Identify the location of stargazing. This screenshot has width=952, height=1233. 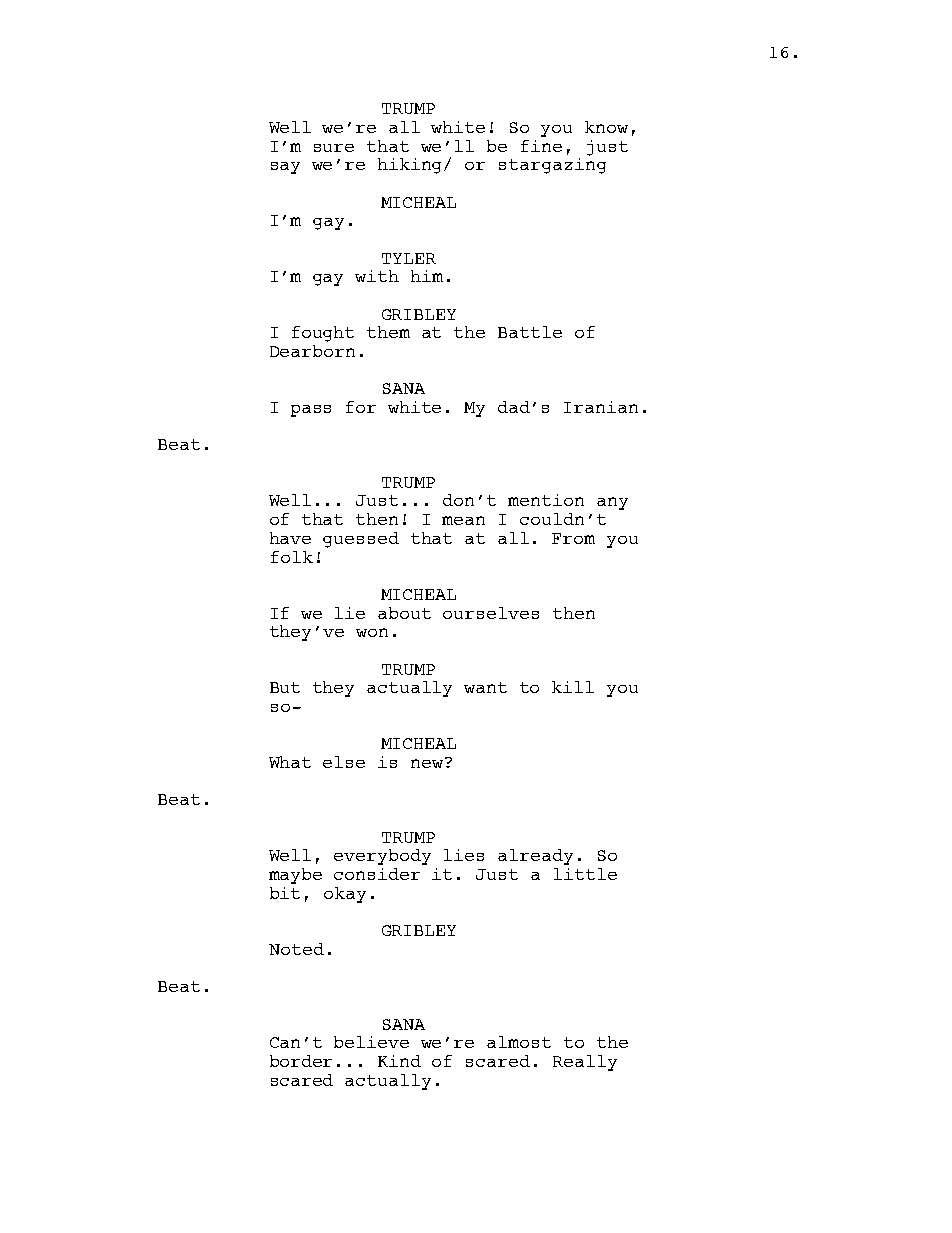
(552, 164).
